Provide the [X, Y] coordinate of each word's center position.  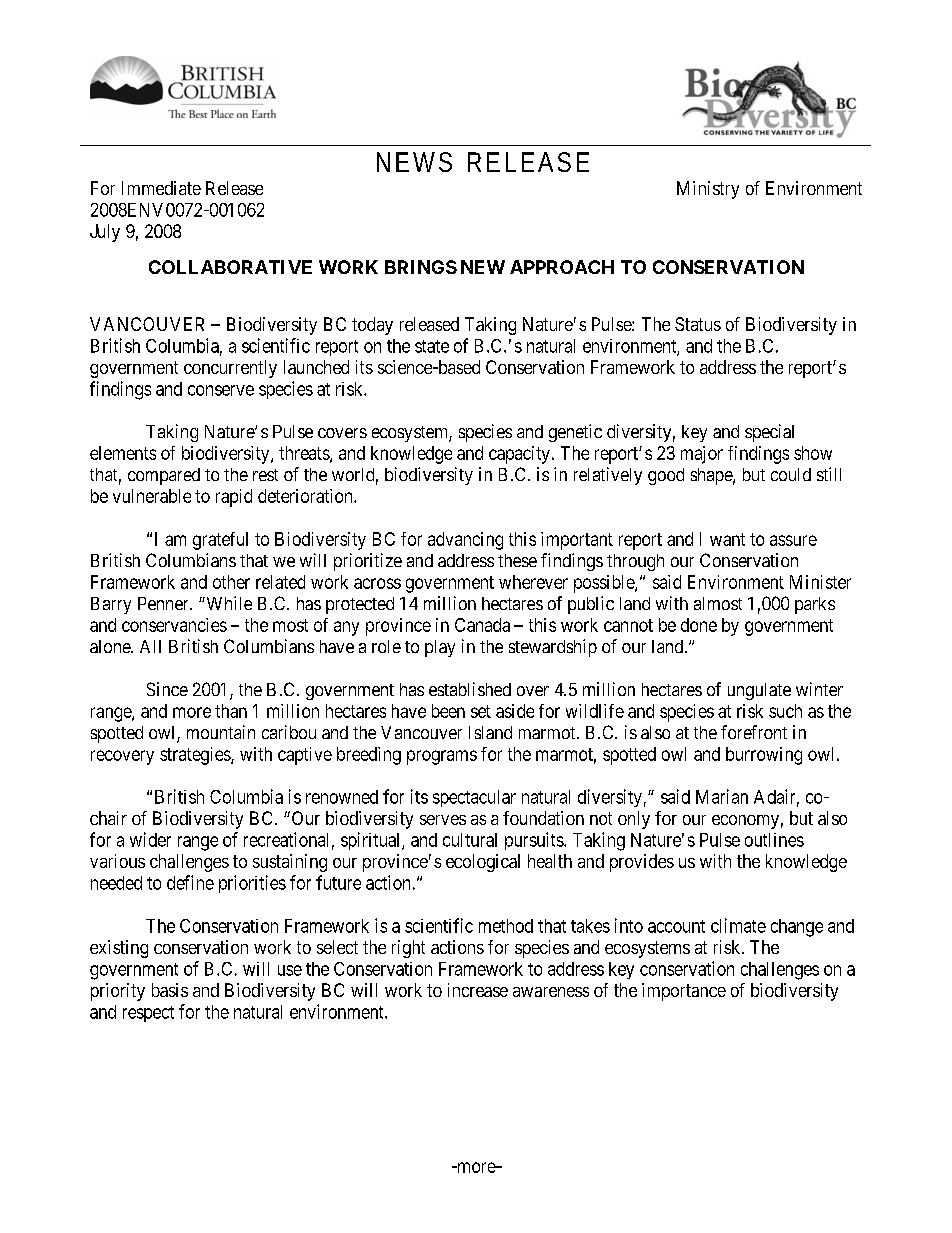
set [481, 711]
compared [164, 476]
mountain [221, 732]
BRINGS [421, 267]
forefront [754, 732]
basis [170, 990]
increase [478, 990]
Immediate [161, 188]
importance [684, 992]
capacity [519, 455]
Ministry [708, 190]
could [791, 474]
